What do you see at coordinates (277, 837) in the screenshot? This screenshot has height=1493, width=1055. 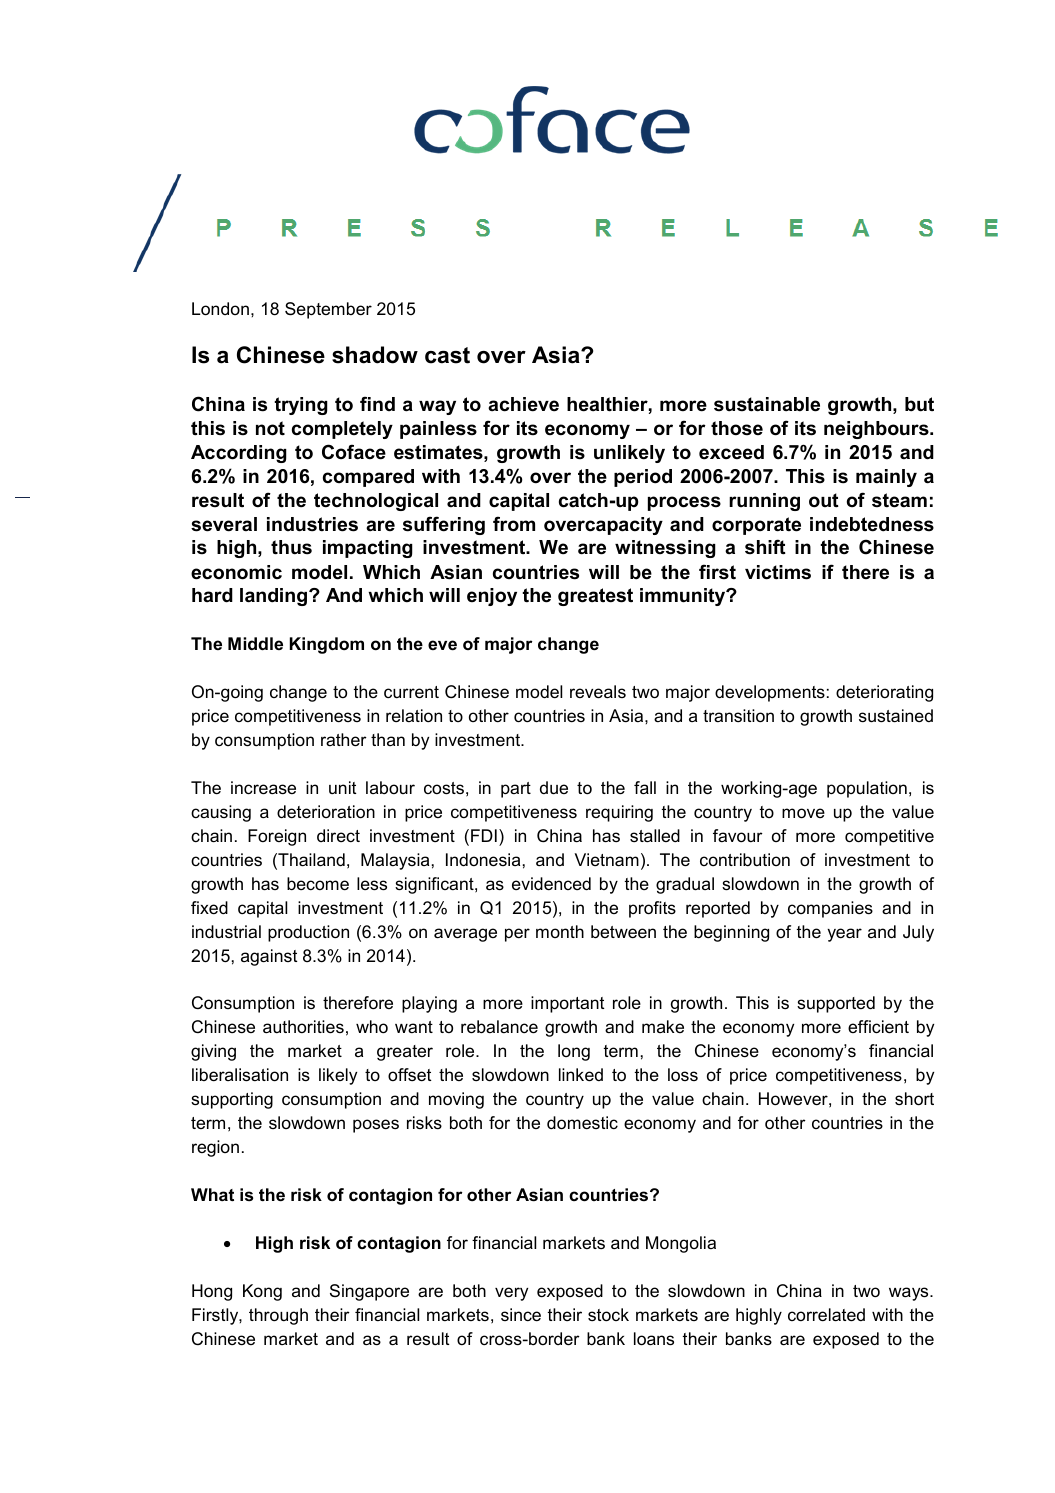 I see `Foreign` at bounding box center [277, 837].
